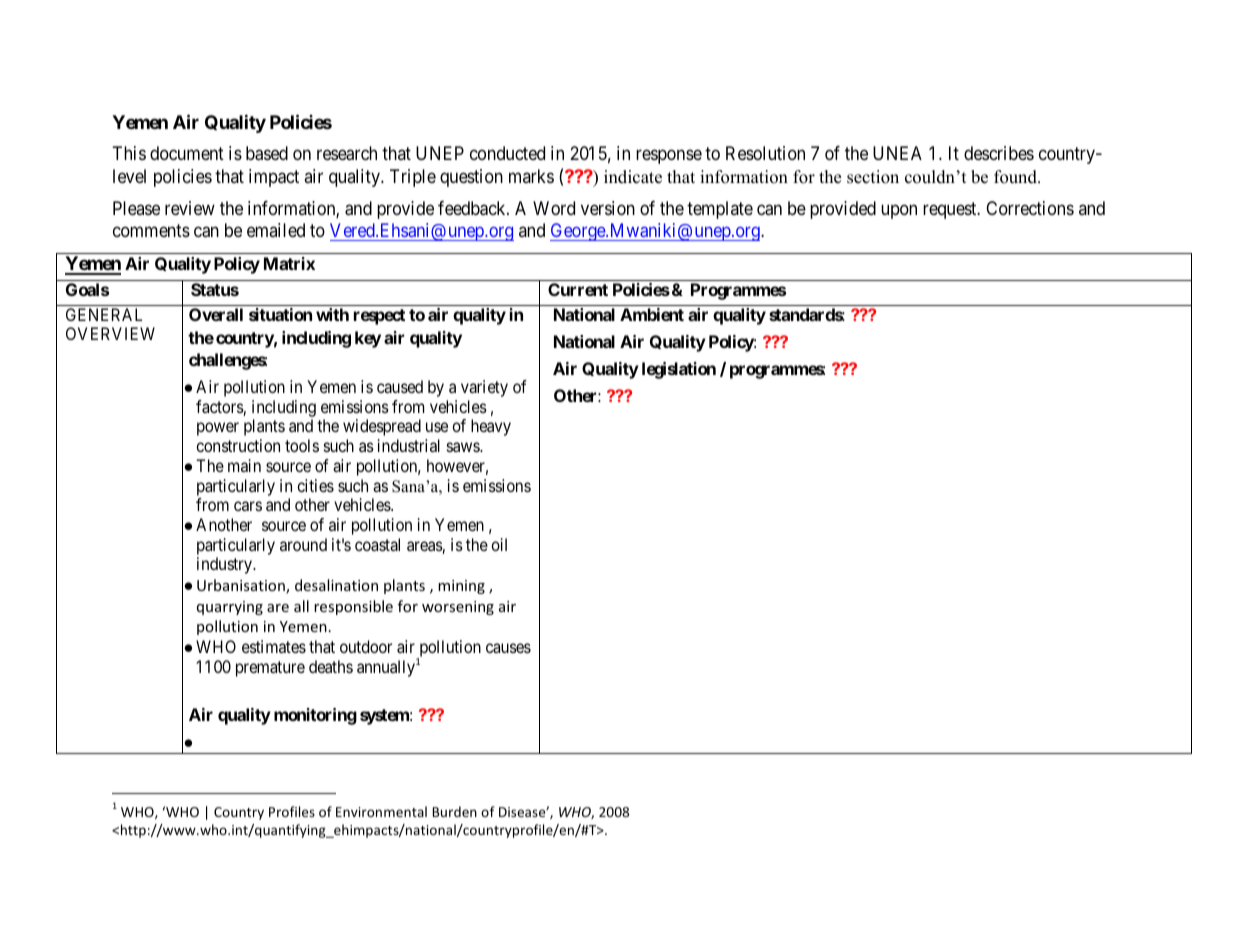 This document has height=952, width=1233. What do you see at coordinates (292, 811) in the document?
I see `Profiles` at bounding box center [292, 811].
